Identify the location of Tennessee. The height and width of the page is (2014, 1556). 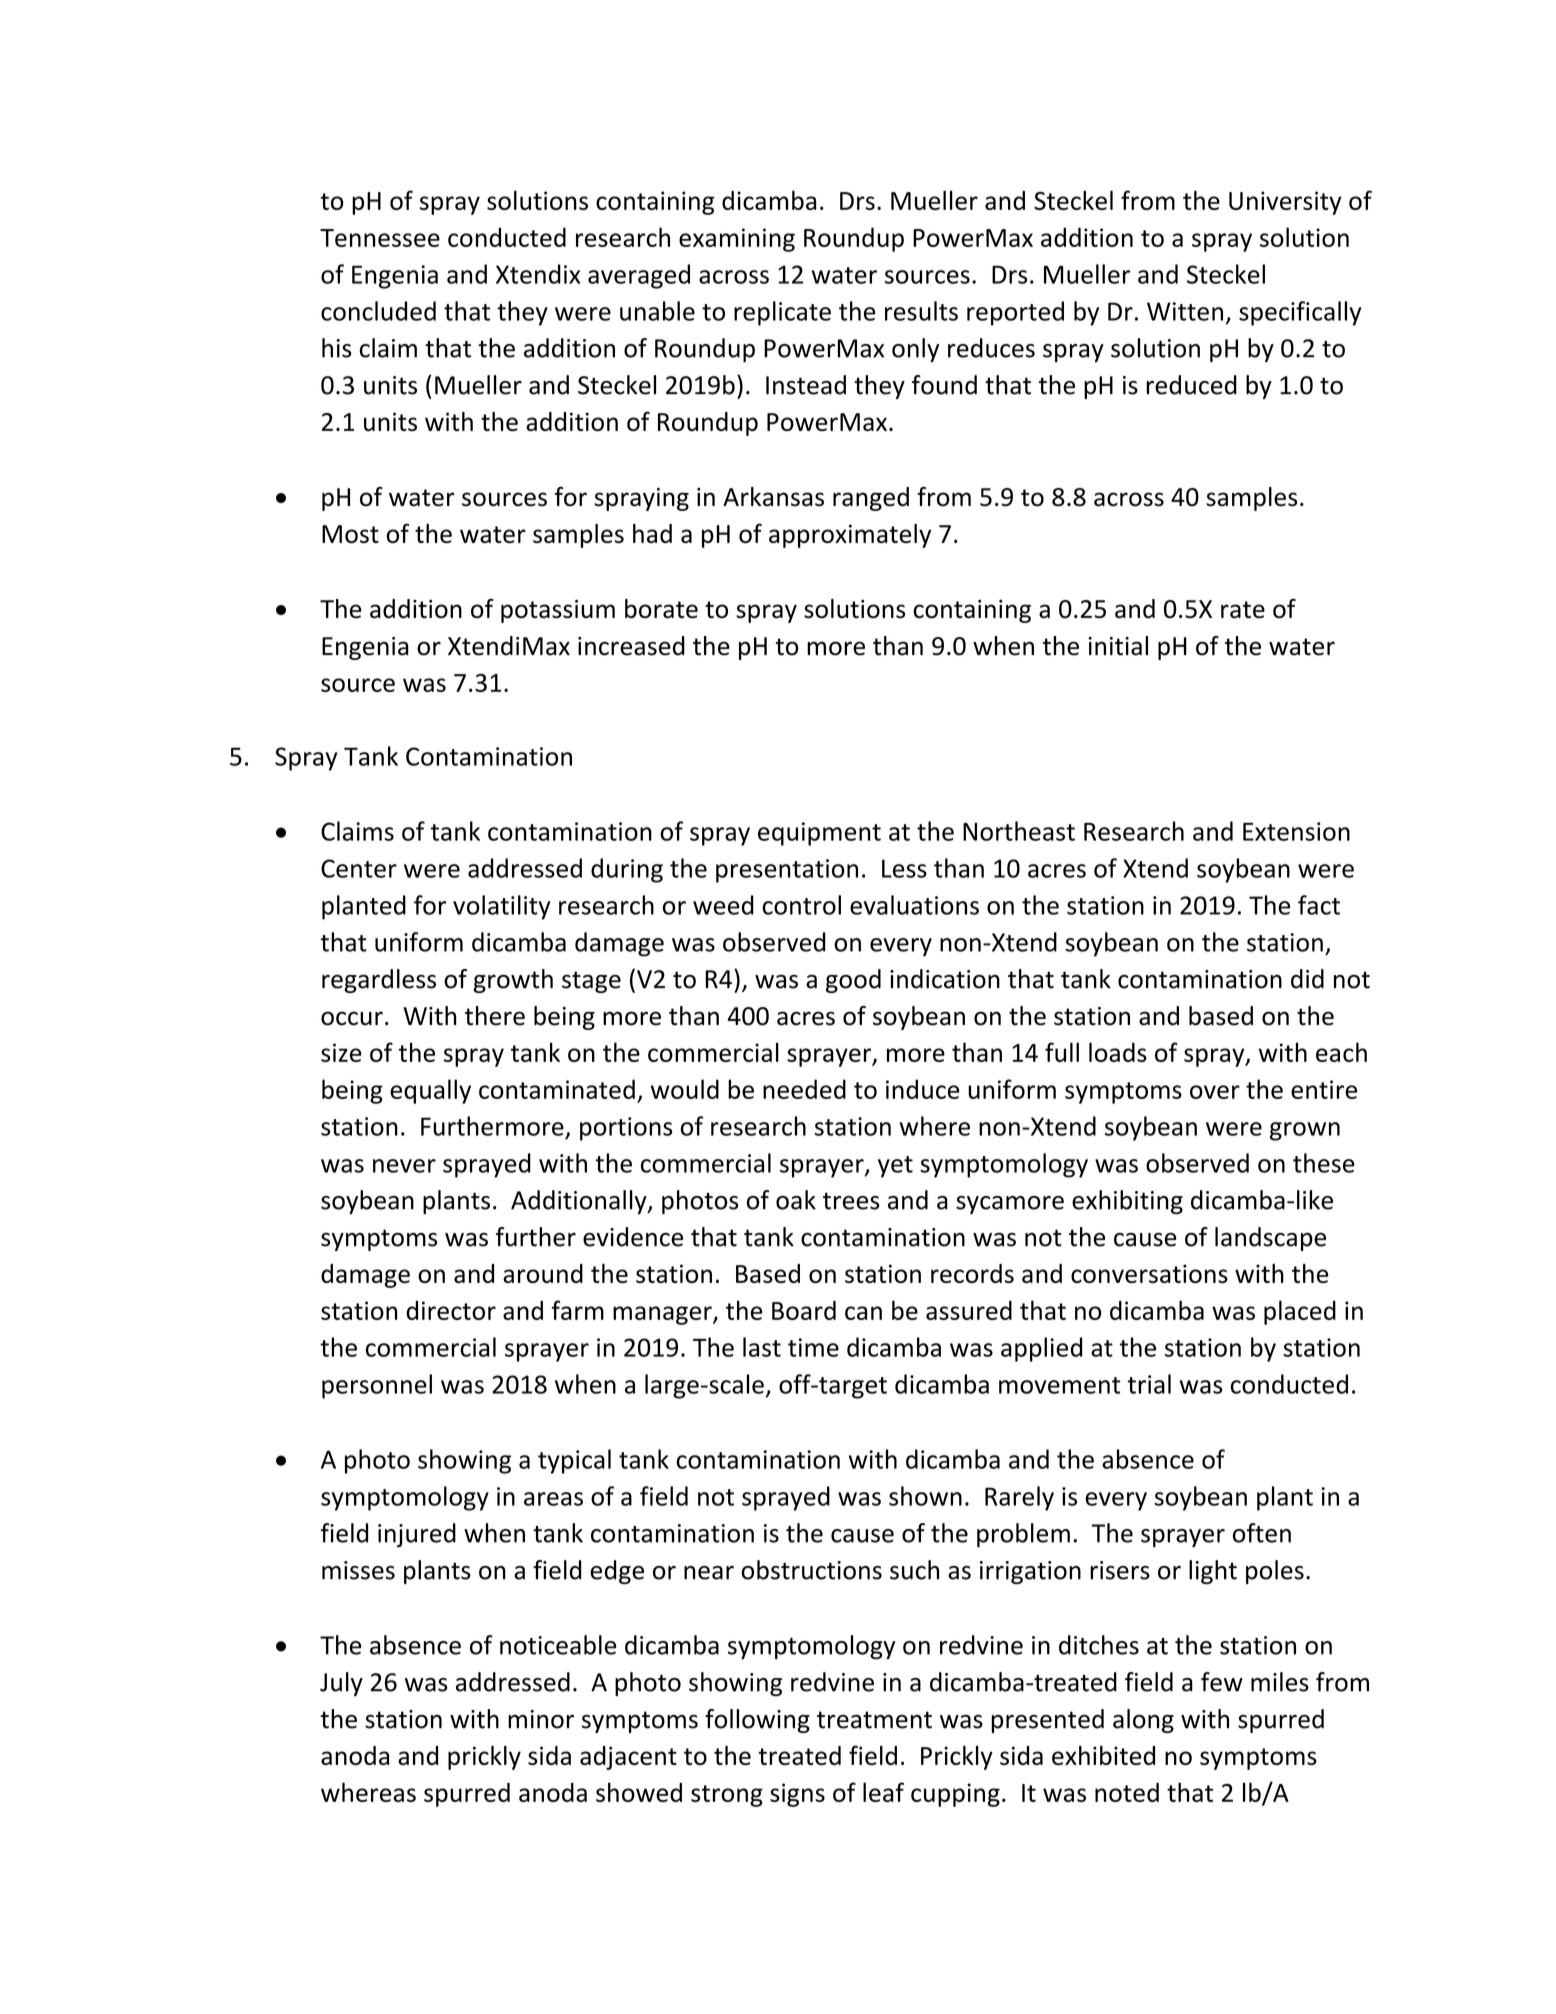
(380, 238).
